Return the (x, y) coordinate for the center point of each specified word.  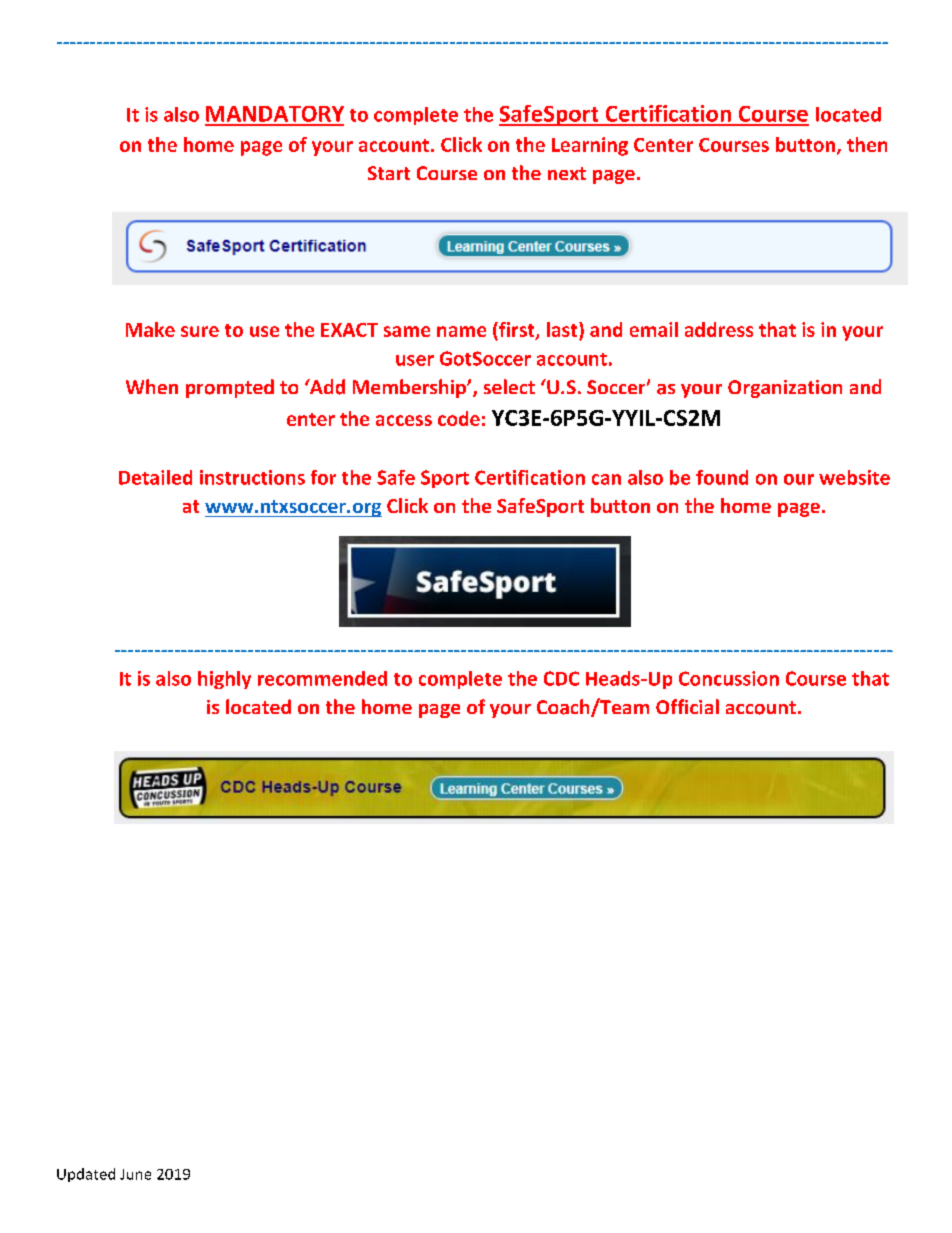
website (854, 477)
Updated (86, 1175)
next (567, 173)
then (867, 144)
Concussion (729, 678)
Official (687, 706)
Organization (785, 389)
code (459, 418)
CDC (561, 678)
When (152, 386)
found (722, 477)
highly (224, 680)
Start (389, 173)
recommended (322, 678)
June (135, 1174)
